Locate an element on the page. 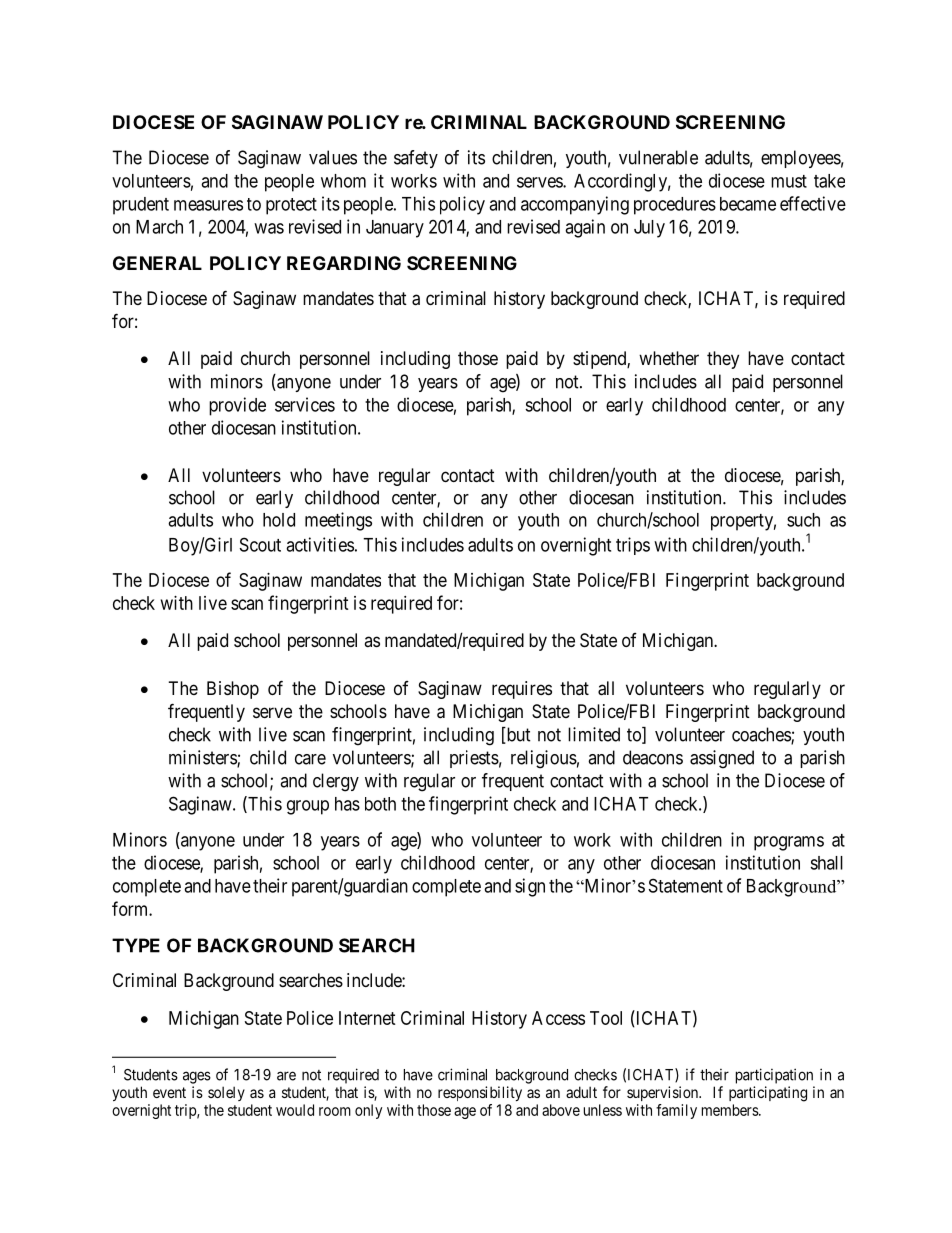 The width and height of the document is (952, 1233). responsibility is located at coordinates (480, 1093).
